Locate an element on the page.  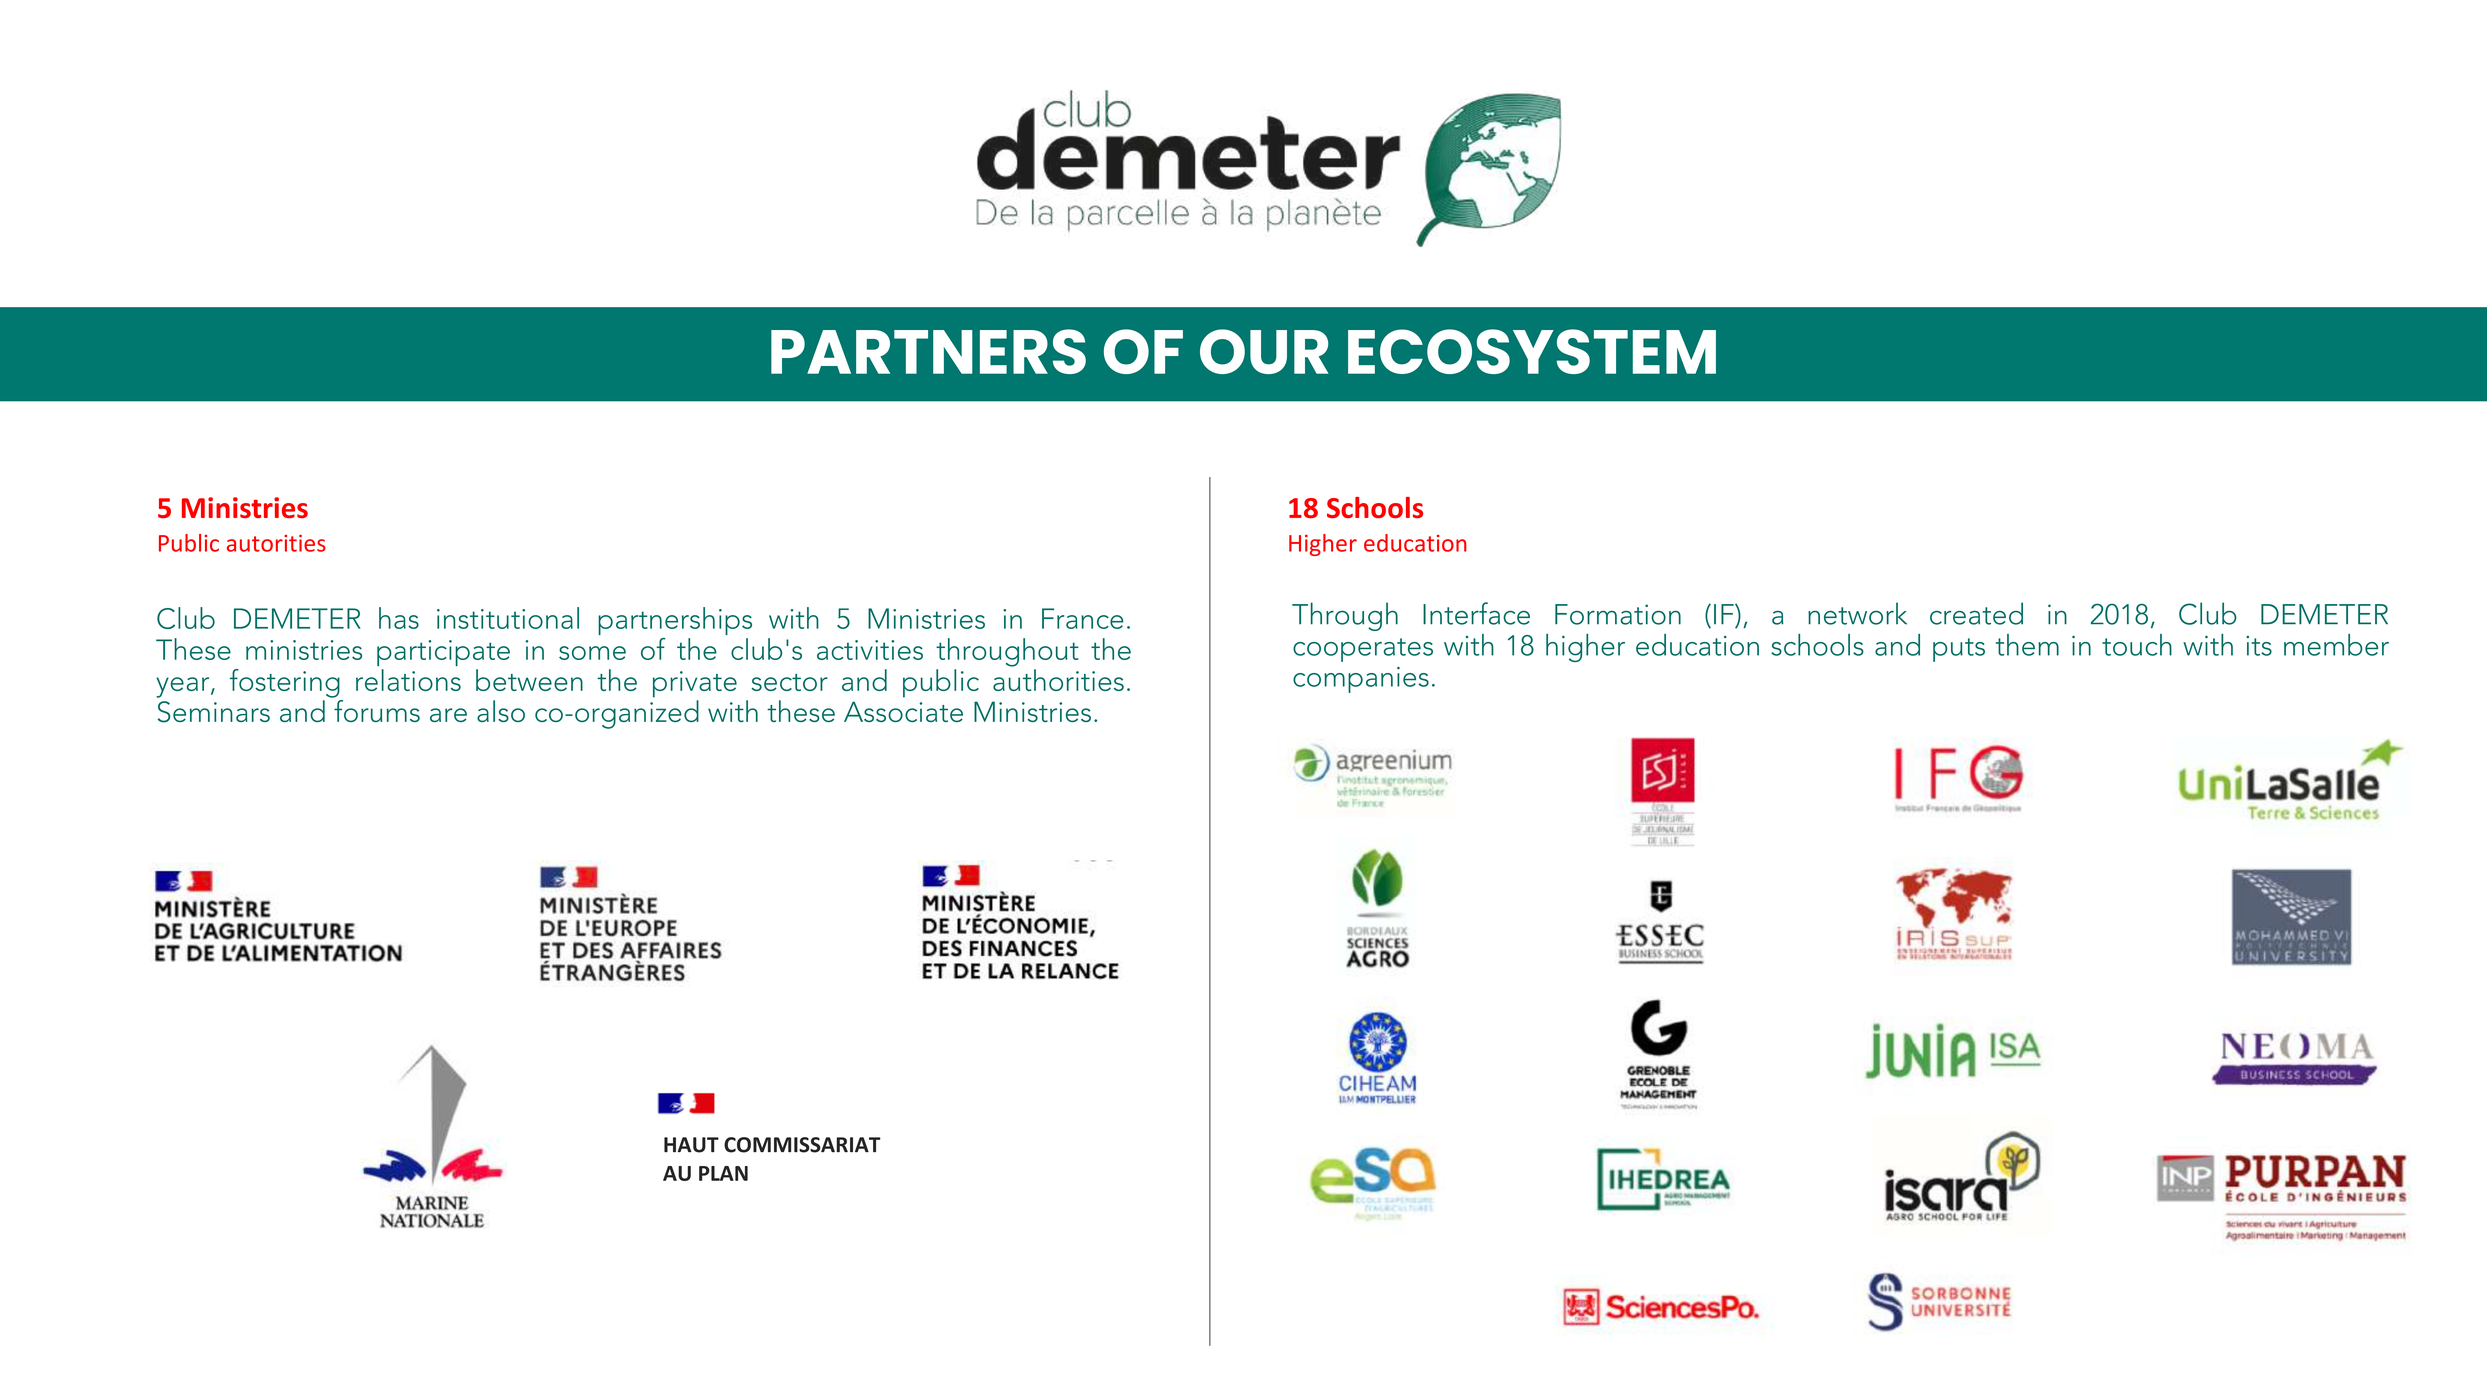
ECOSYSTEM is located at coordinates (1532, 351).
